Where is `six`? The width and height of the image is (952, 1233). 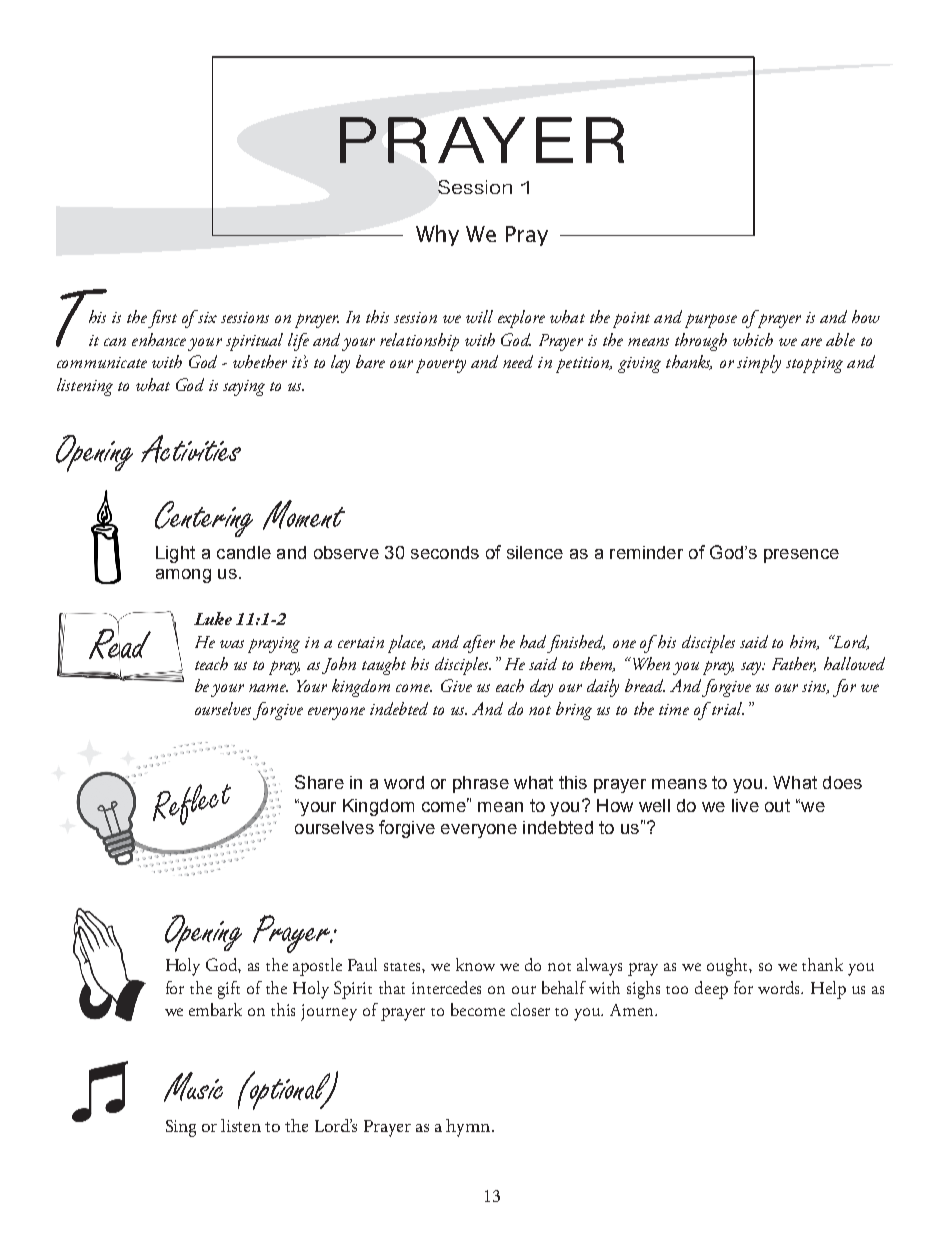
six is located at coordinates (206, 316).
